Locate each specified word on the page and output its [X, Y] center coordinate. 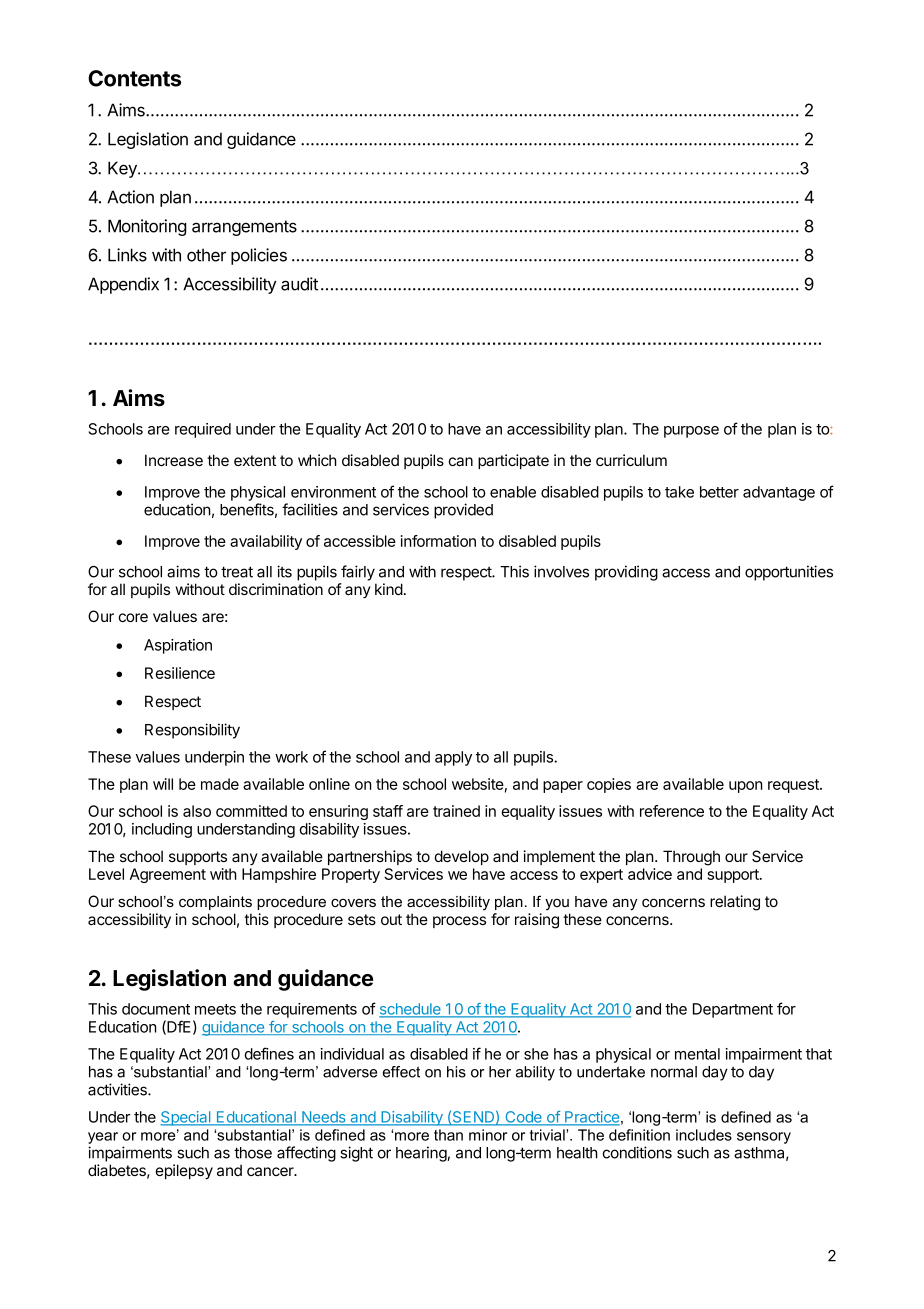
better [719, 492]
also [197, 811]
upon [746, 787]
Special [186, 1118]
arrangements [244, 228]
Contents [134, 78]
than [448, 1135]
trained [456, 811]
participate [513, 461]
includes [704, 1135]
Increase [174, 460]
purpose [691, 432]
